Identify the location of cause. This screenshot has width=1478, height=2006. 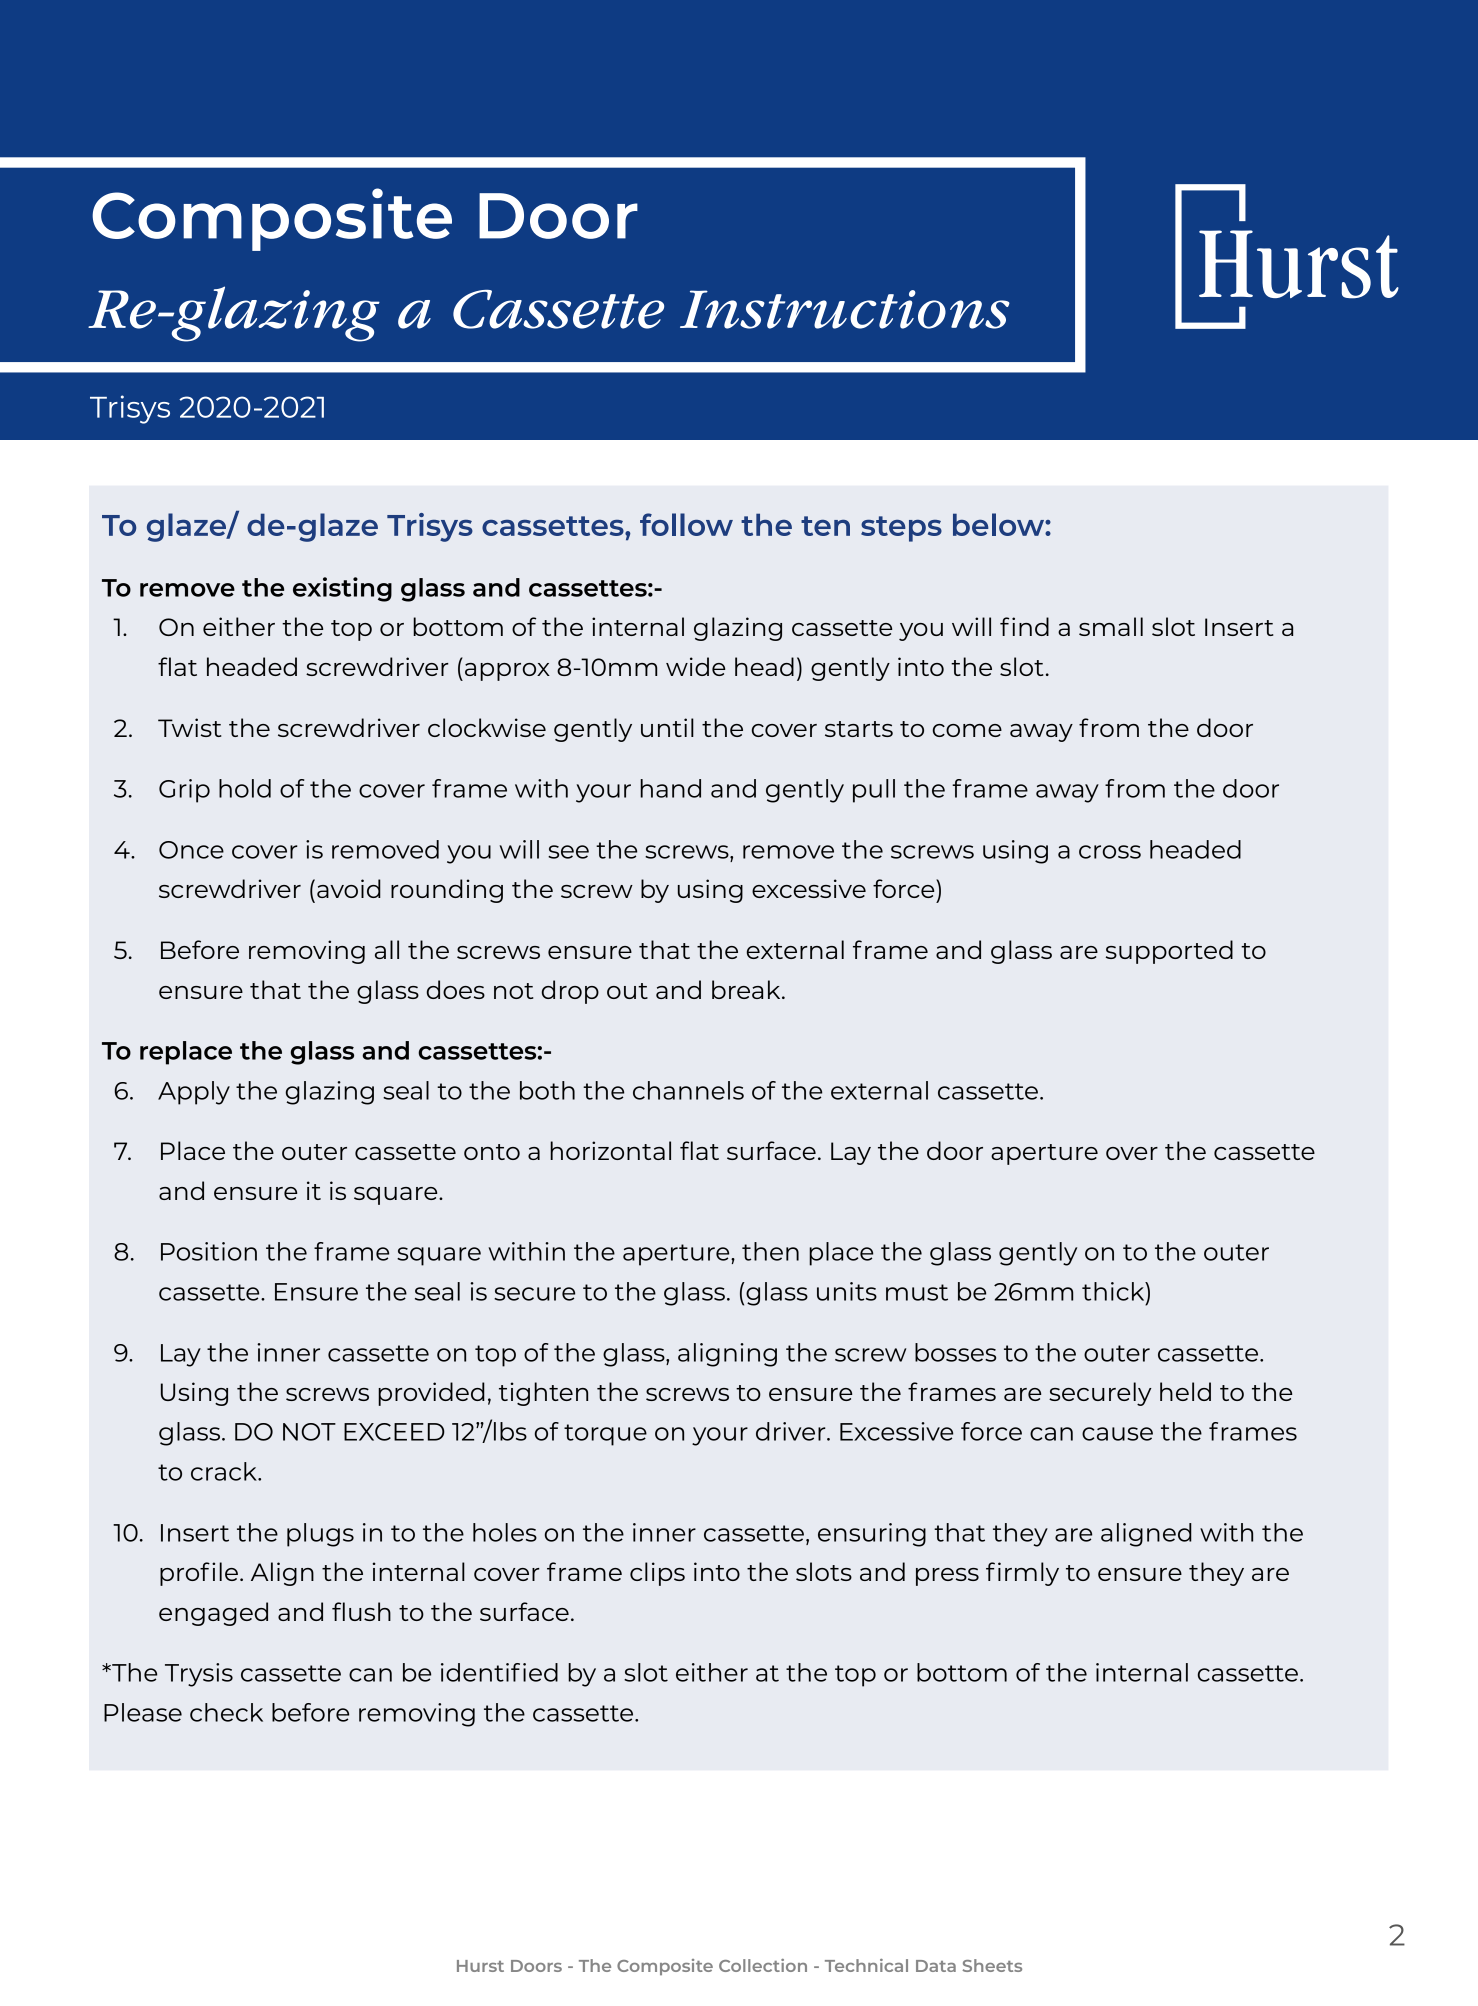
(1117, 1434).
